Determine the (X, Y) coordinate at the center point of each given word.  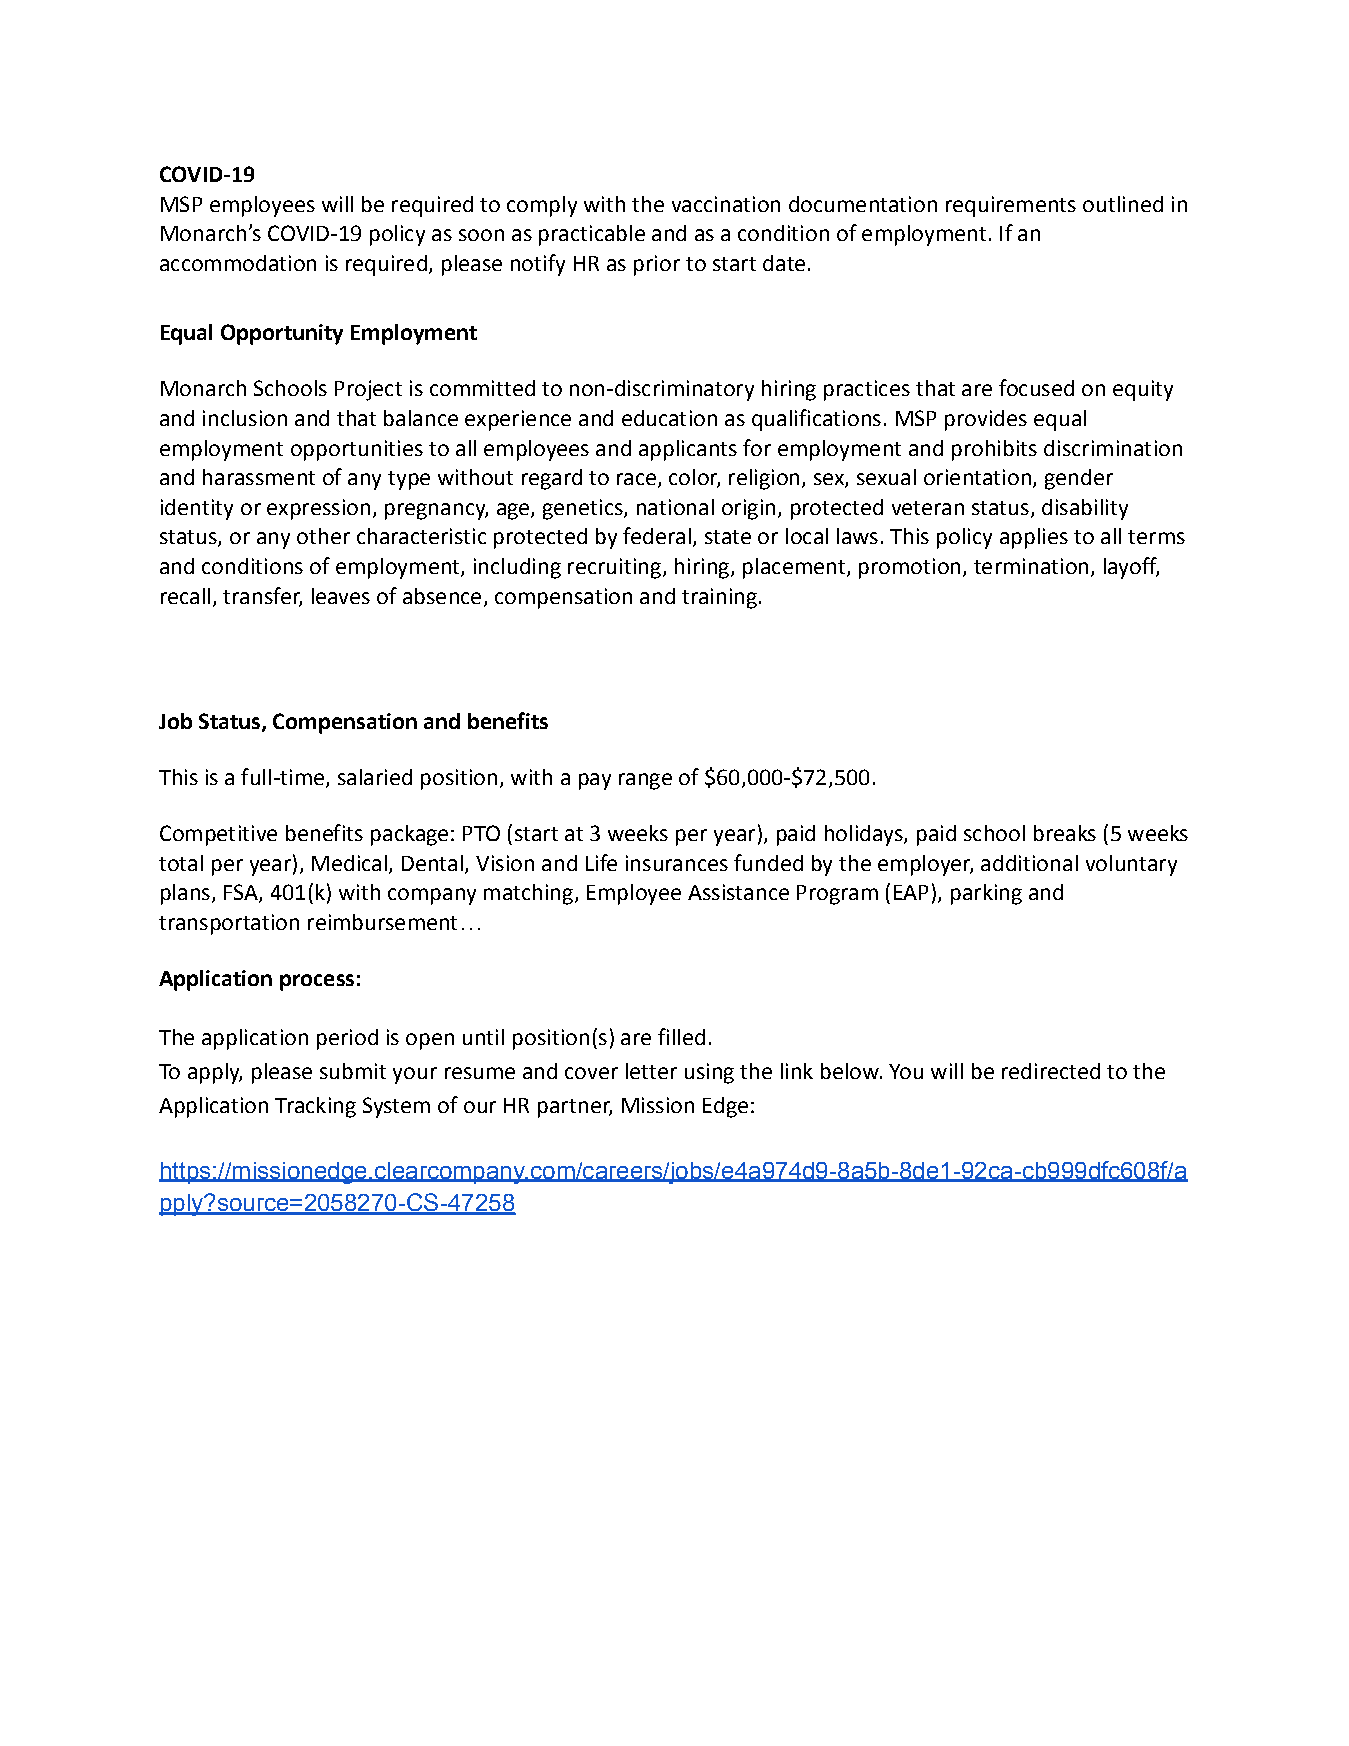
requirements (1011, 206)
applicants (688, 450)
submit (353, 1071)
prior (657, 265)
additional (1029, 863)
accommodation (238, 263)
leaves (341, 596)
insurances (677, 863)
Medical (349, 863)
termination (1031, 566)
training (719, 598)
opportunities (357, 450)
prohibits (994, 450)
